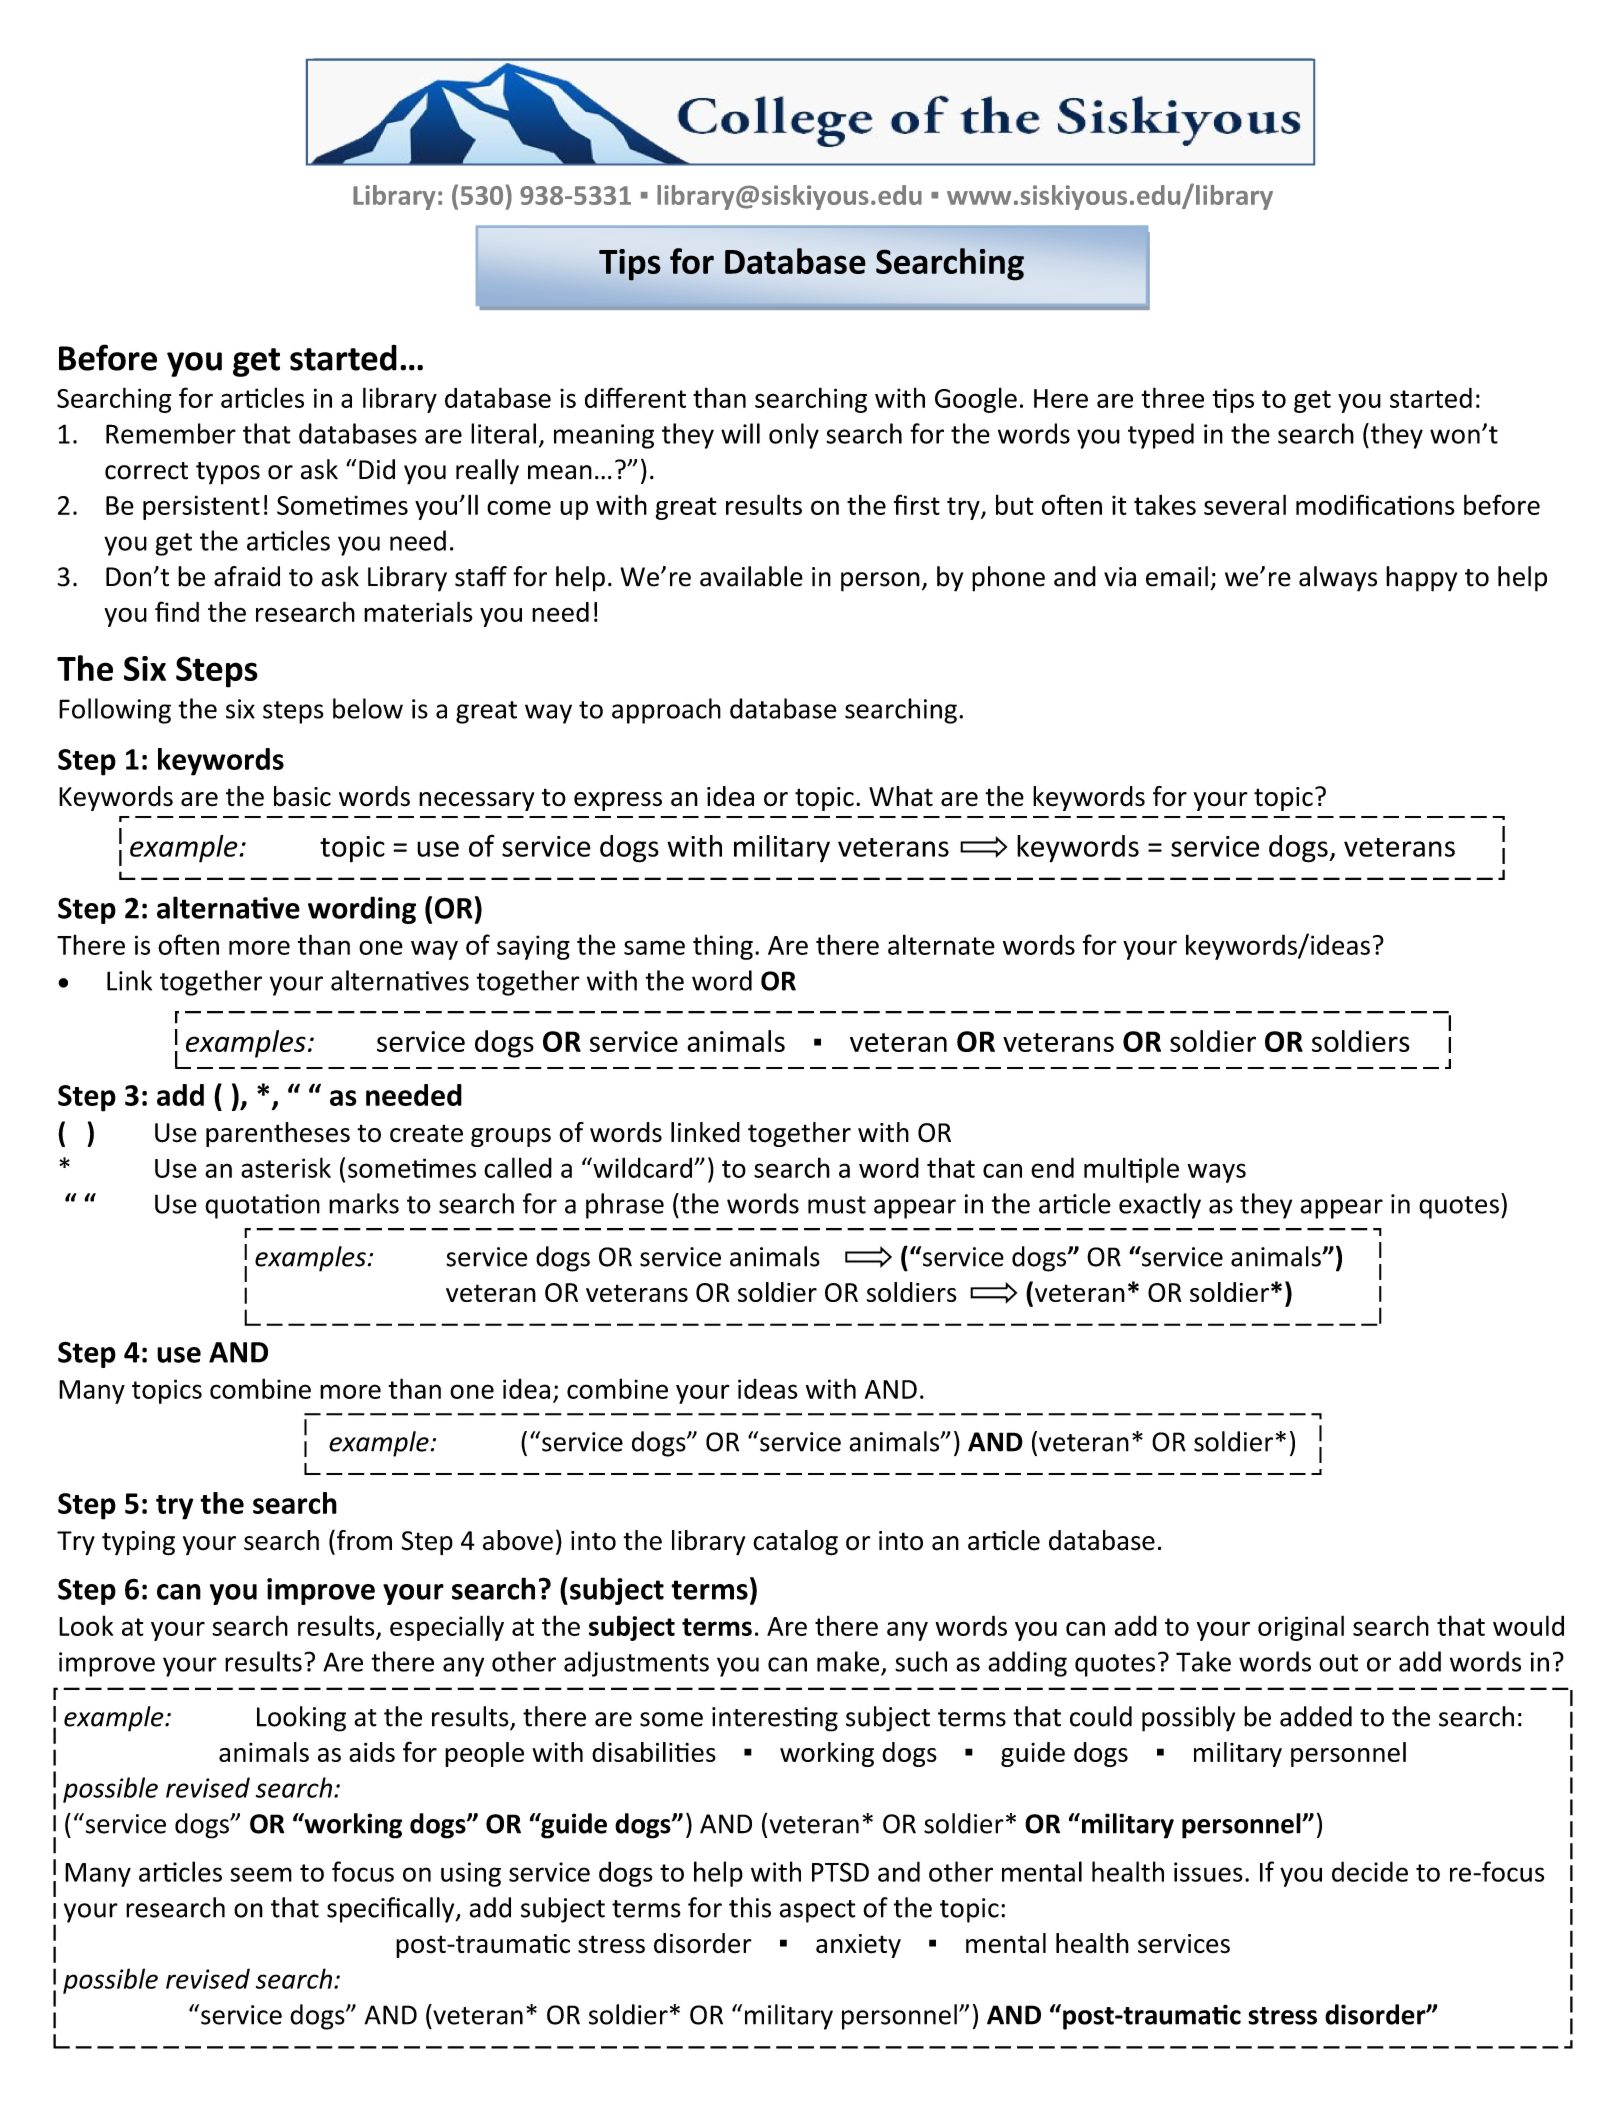 Image resolution: width=1624 pixels, height=2102 pixels. Describe the element at coordinates (1301, 1628) in the document. I see `original` at that location.
